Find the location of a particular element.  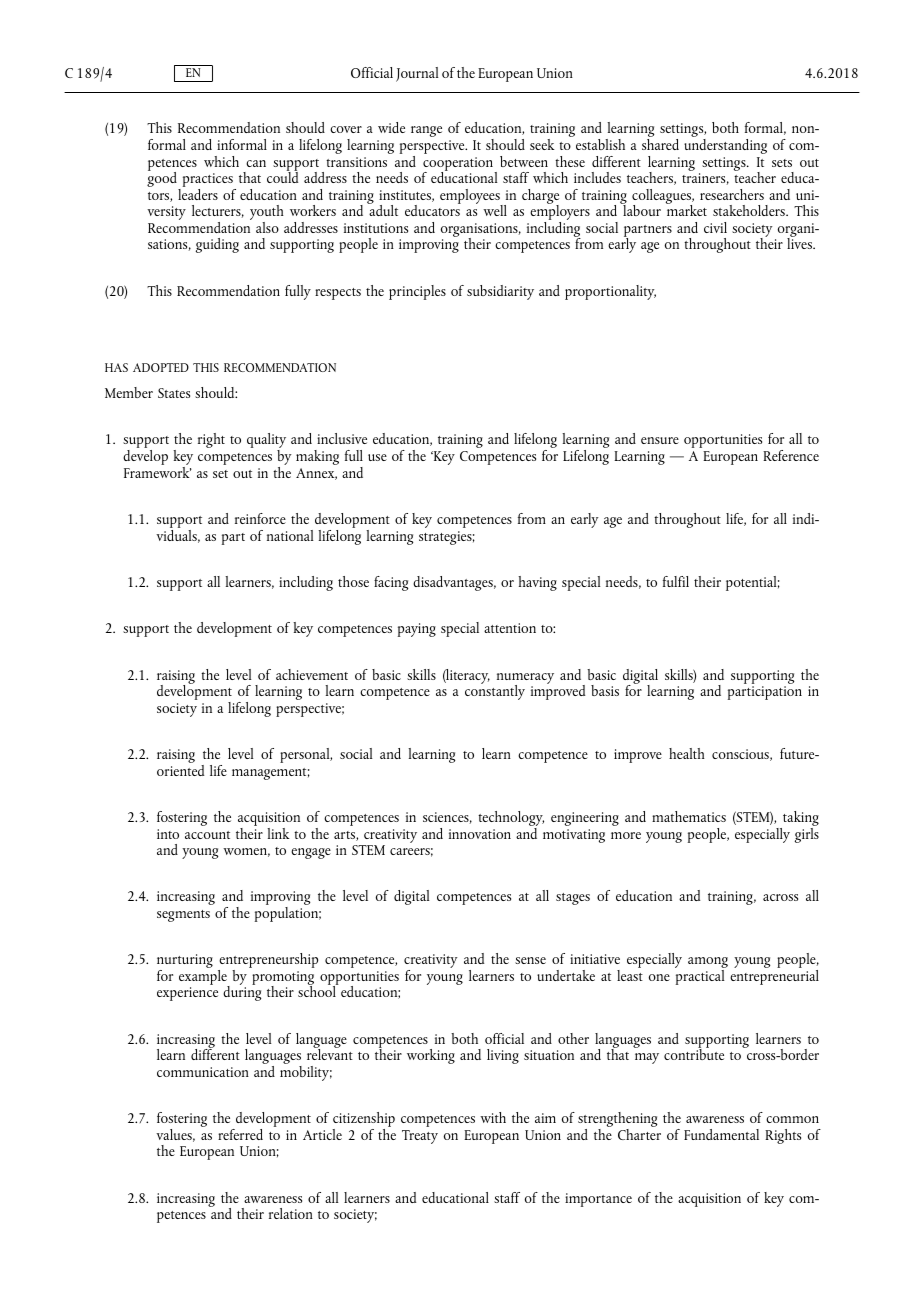

segments is located at coordinates (183, 916).
